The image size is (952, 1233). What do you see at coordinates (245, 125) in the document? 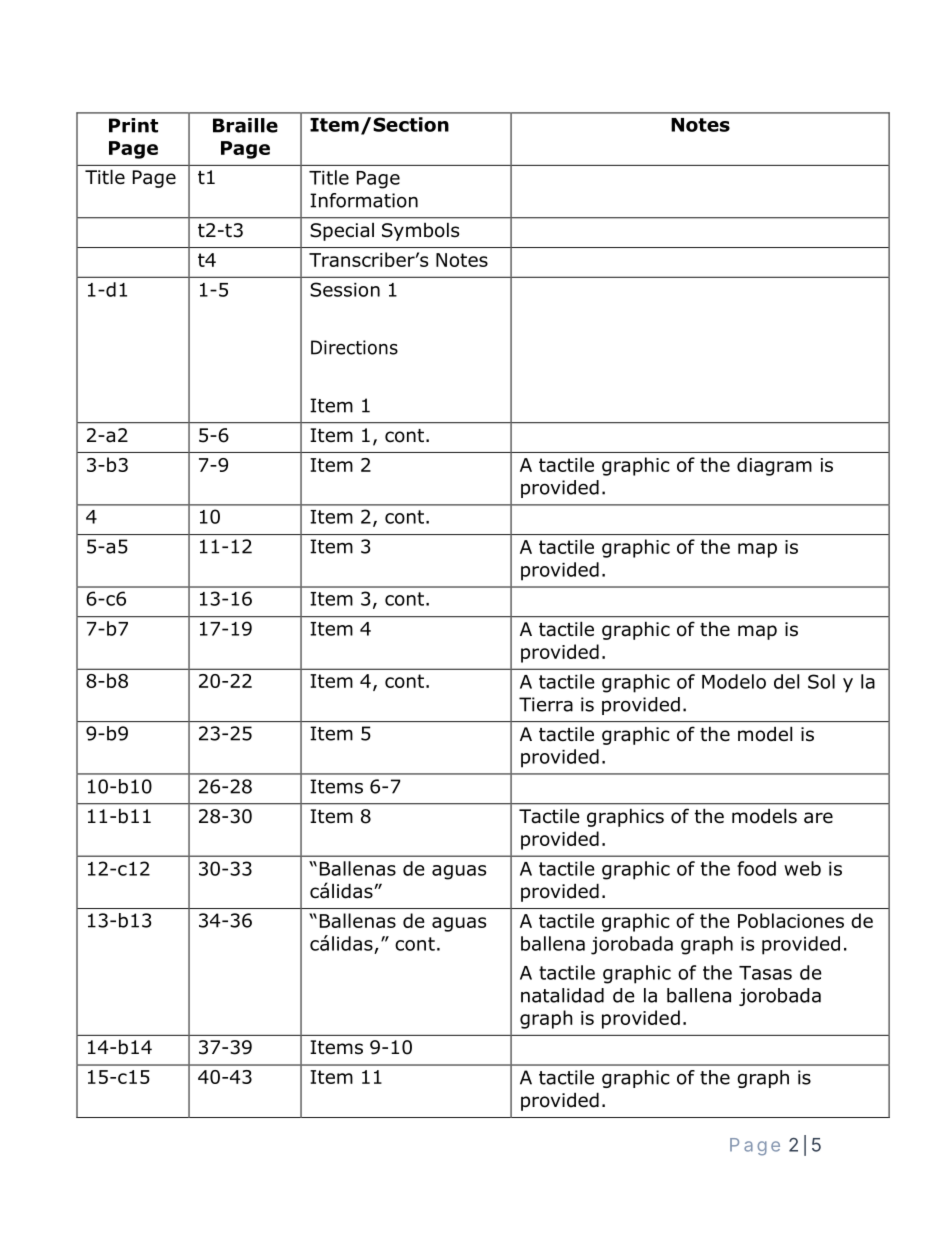
I see `Braille` at bounding box center [245, 125].
